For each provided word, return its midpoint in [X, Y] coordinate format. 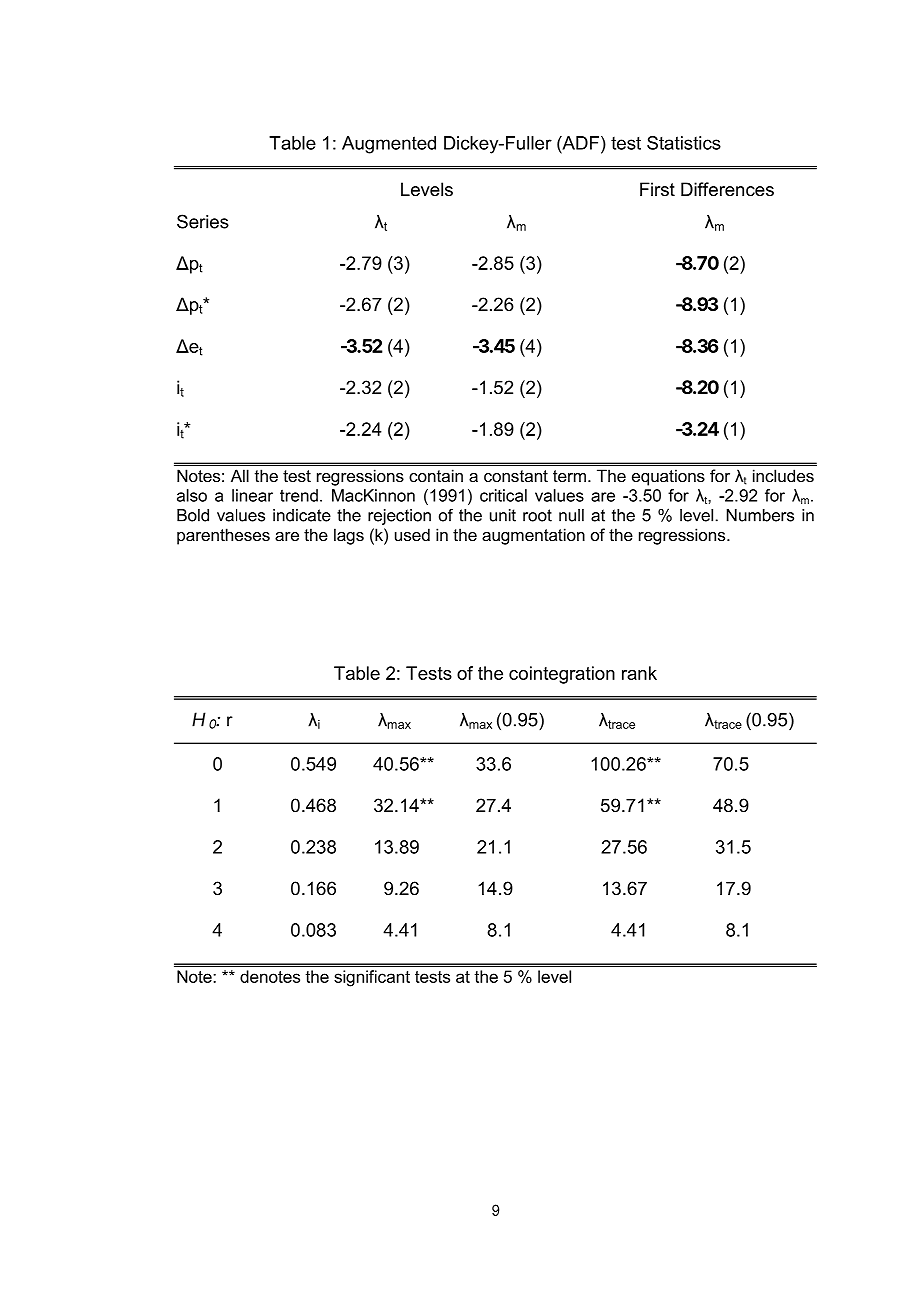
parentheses [223, 536]
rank [639, 673]
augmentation [533, 536]
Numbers [760, 515]
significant [372, 978]
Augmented [389, 145]
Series [203, 221]
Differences [727, 189]
